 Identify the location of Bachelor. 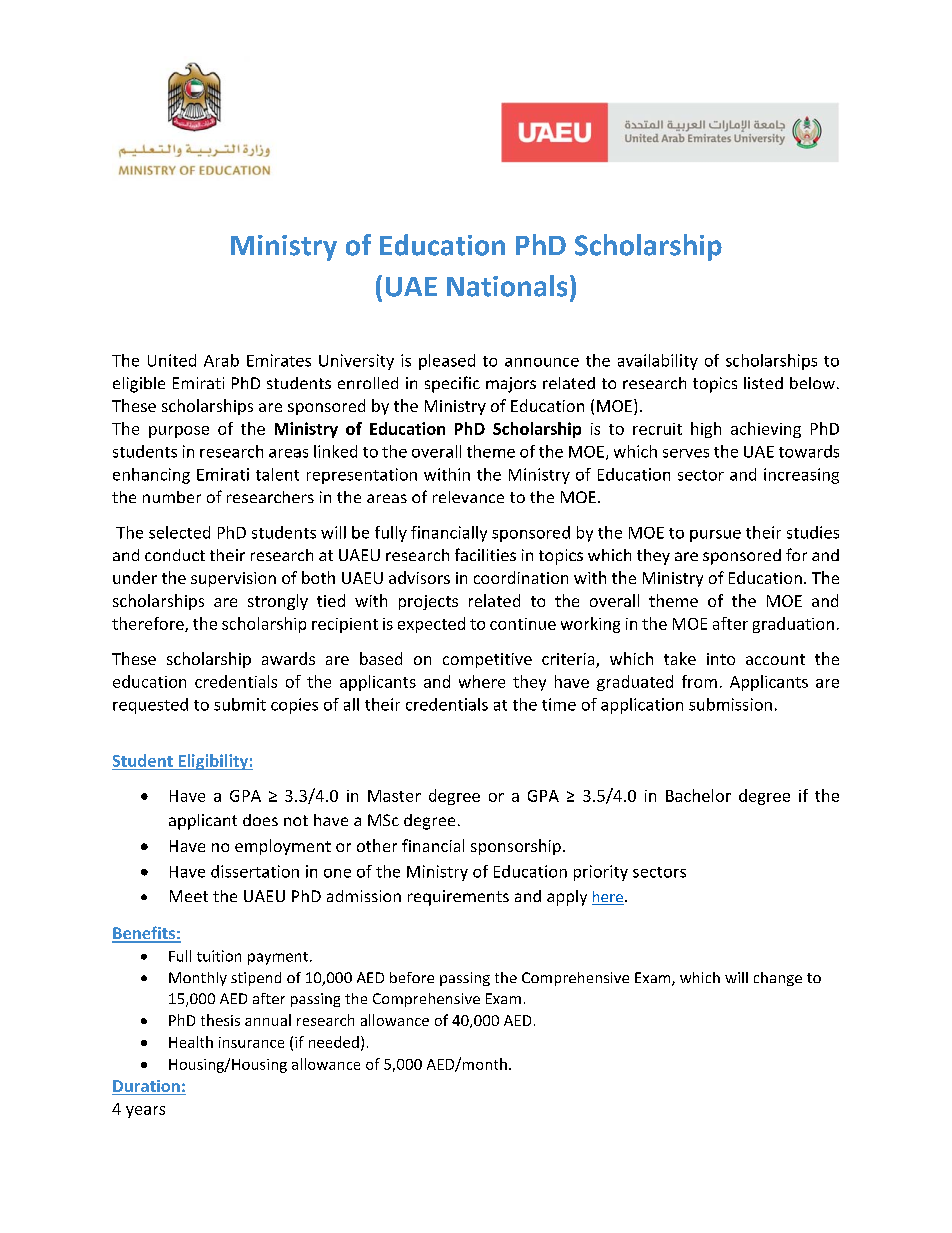
(698, 795).
